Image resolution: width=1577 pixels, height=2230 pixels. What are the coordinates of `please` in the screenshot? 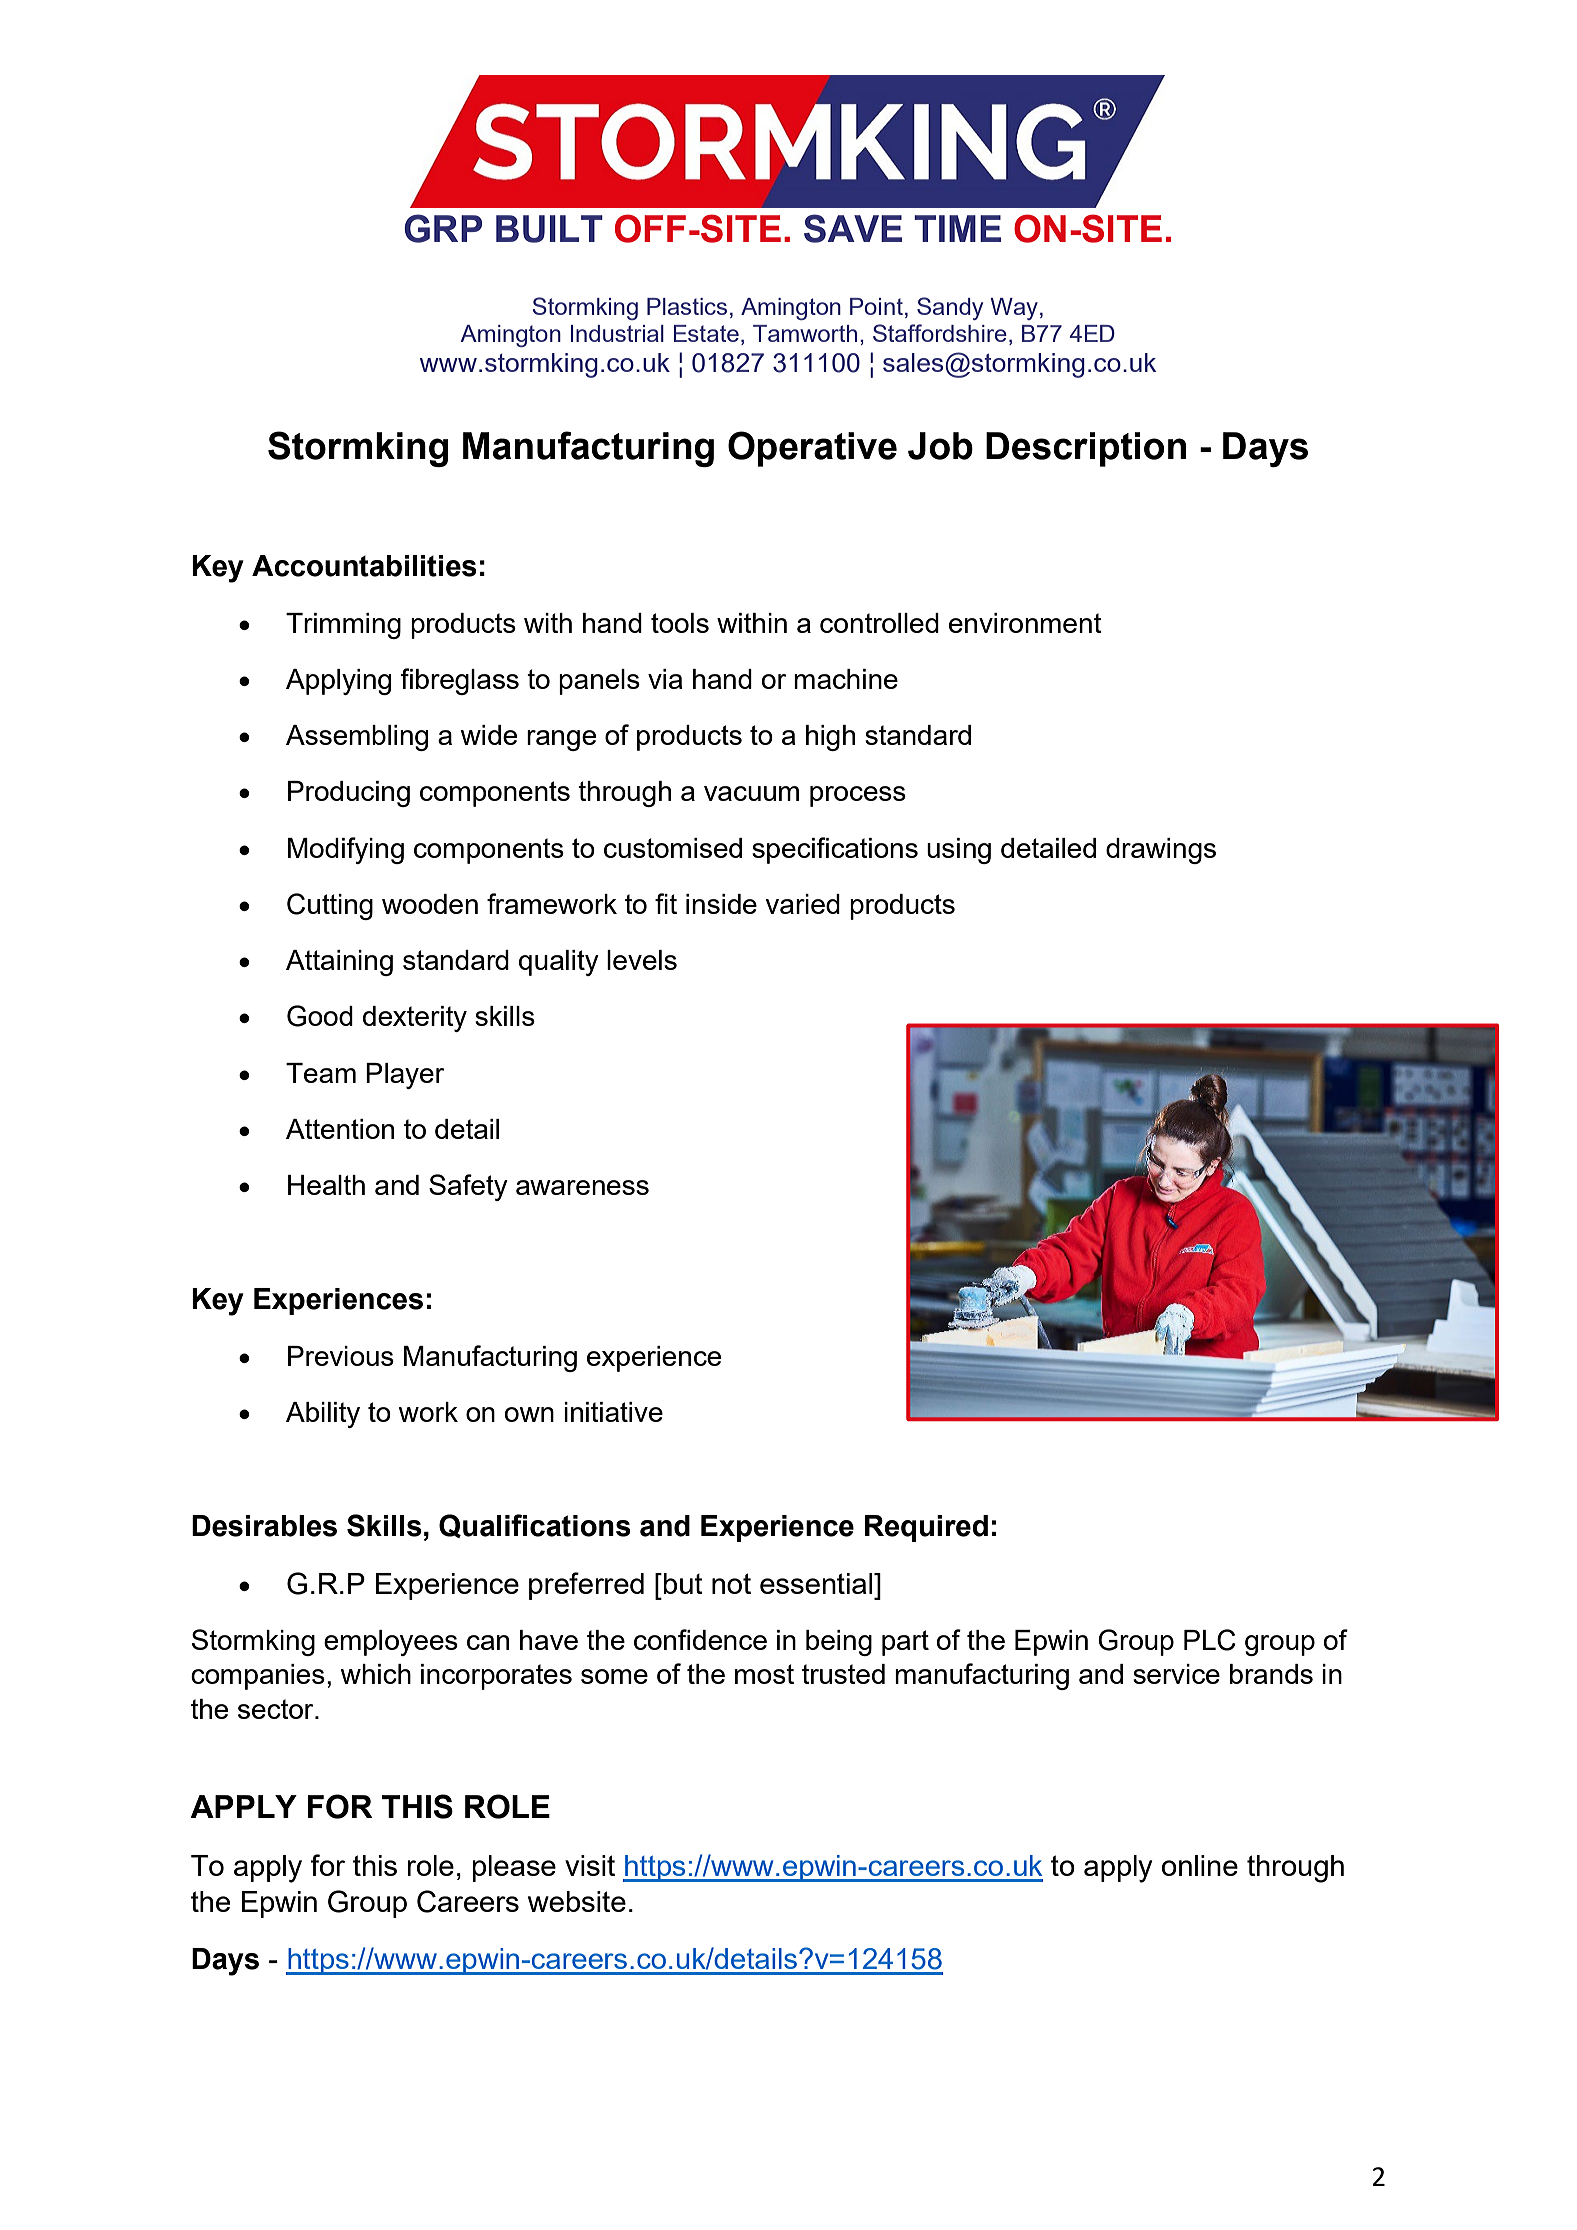 It's located at (514, 1868).
